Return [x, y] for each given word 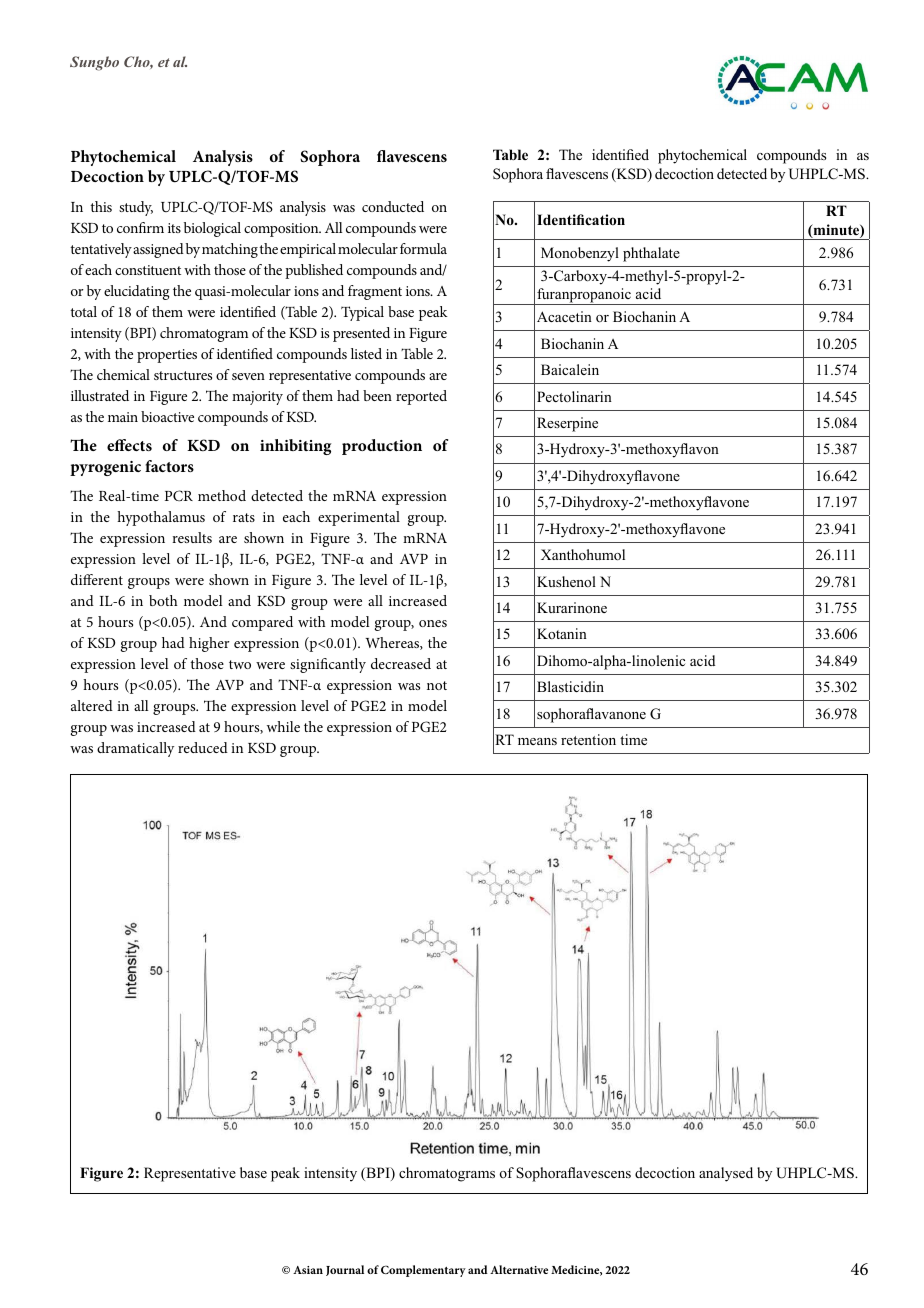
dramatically [135, 749]
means [537, 741]
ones [433, 623]
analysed [726, 1174]
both [163, 600]
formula [423, 248]
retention [588, 740]
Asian [308, 1270]
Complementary [423, 1271]
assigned [158, 250]
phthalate [651, 254]
